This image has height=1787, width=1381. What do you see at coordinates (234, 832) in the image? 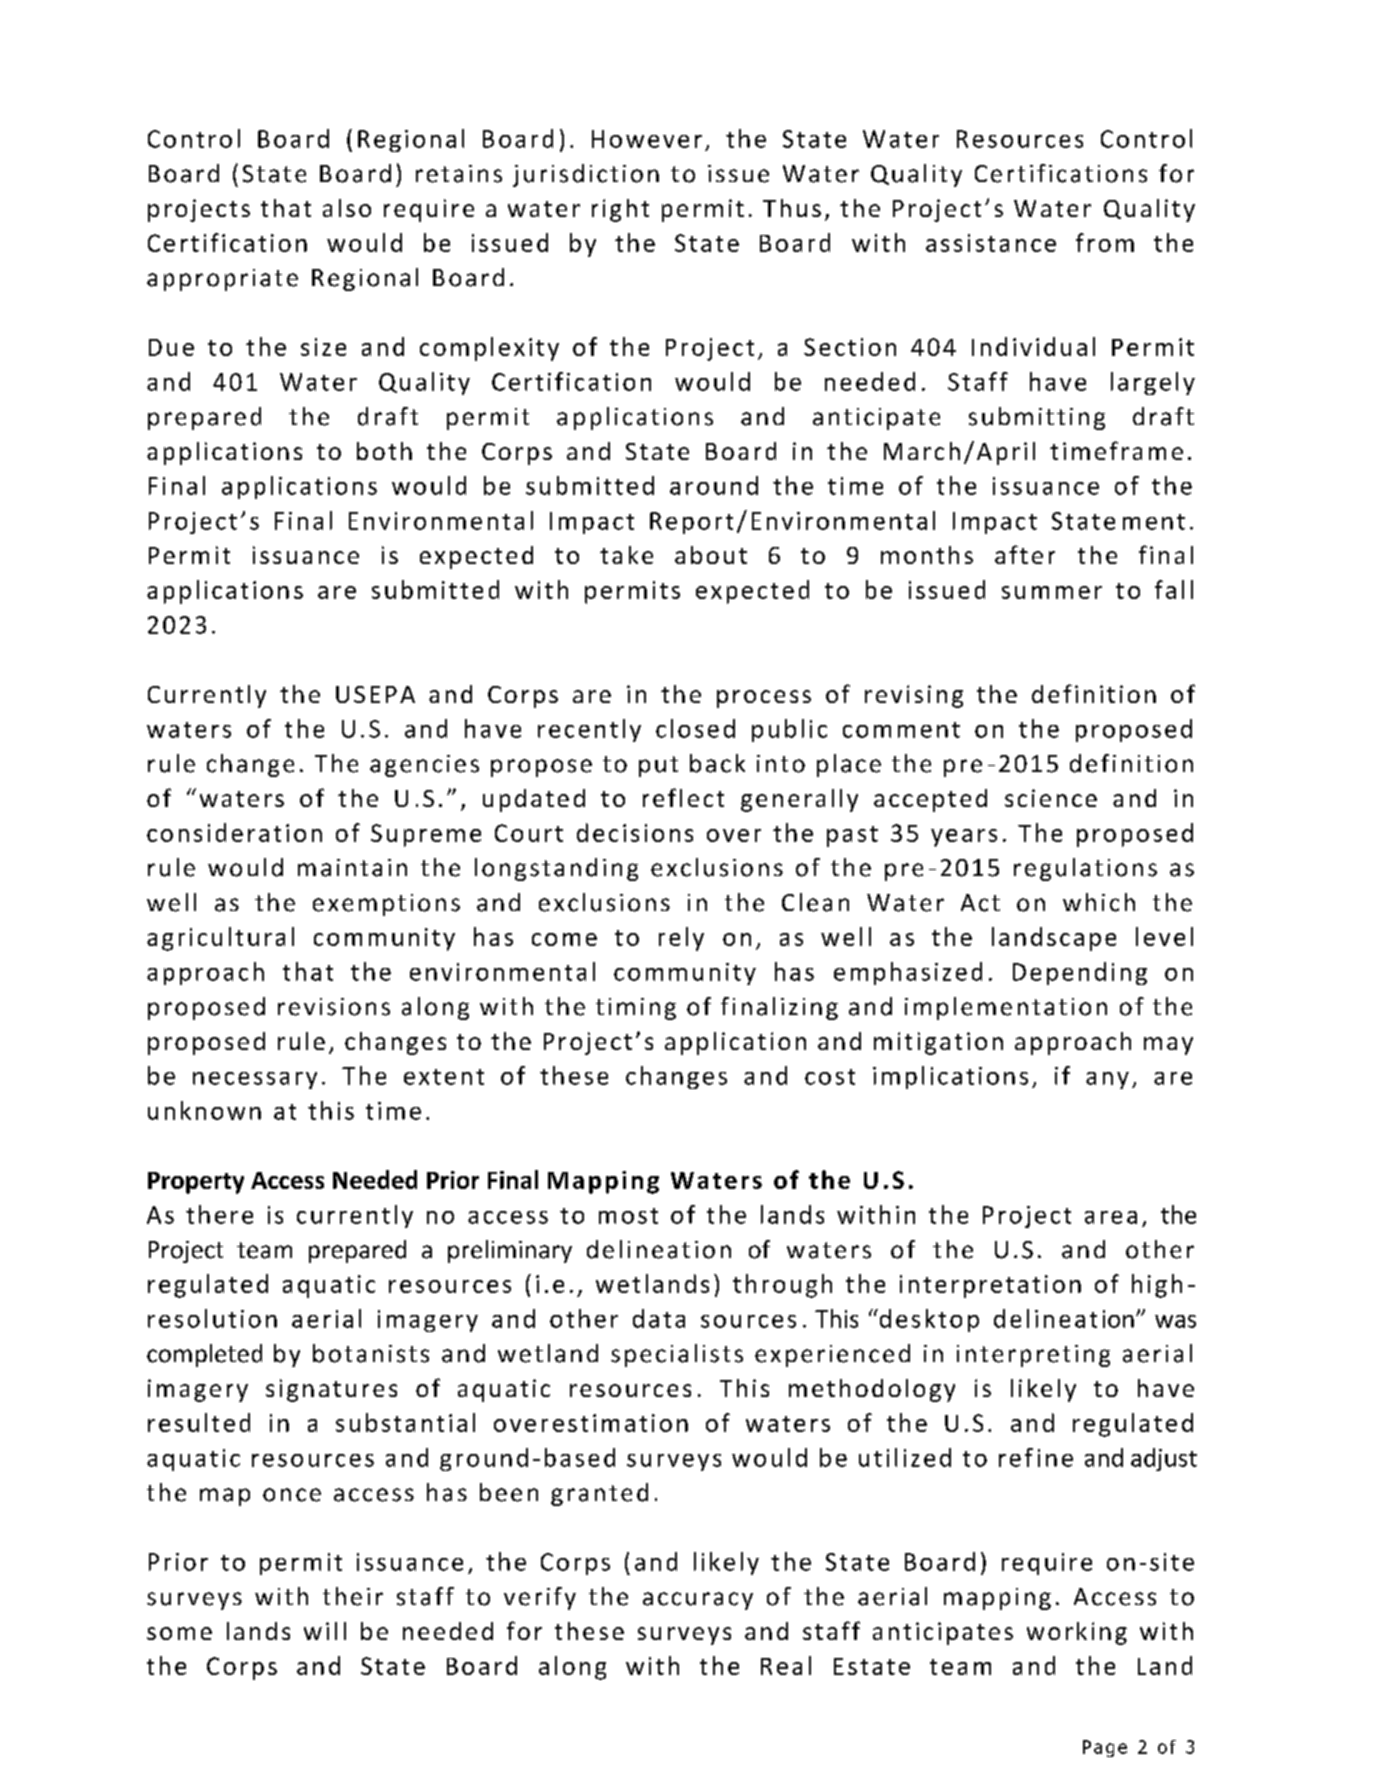
I see `consideration` at bounding box center [234, 832].
